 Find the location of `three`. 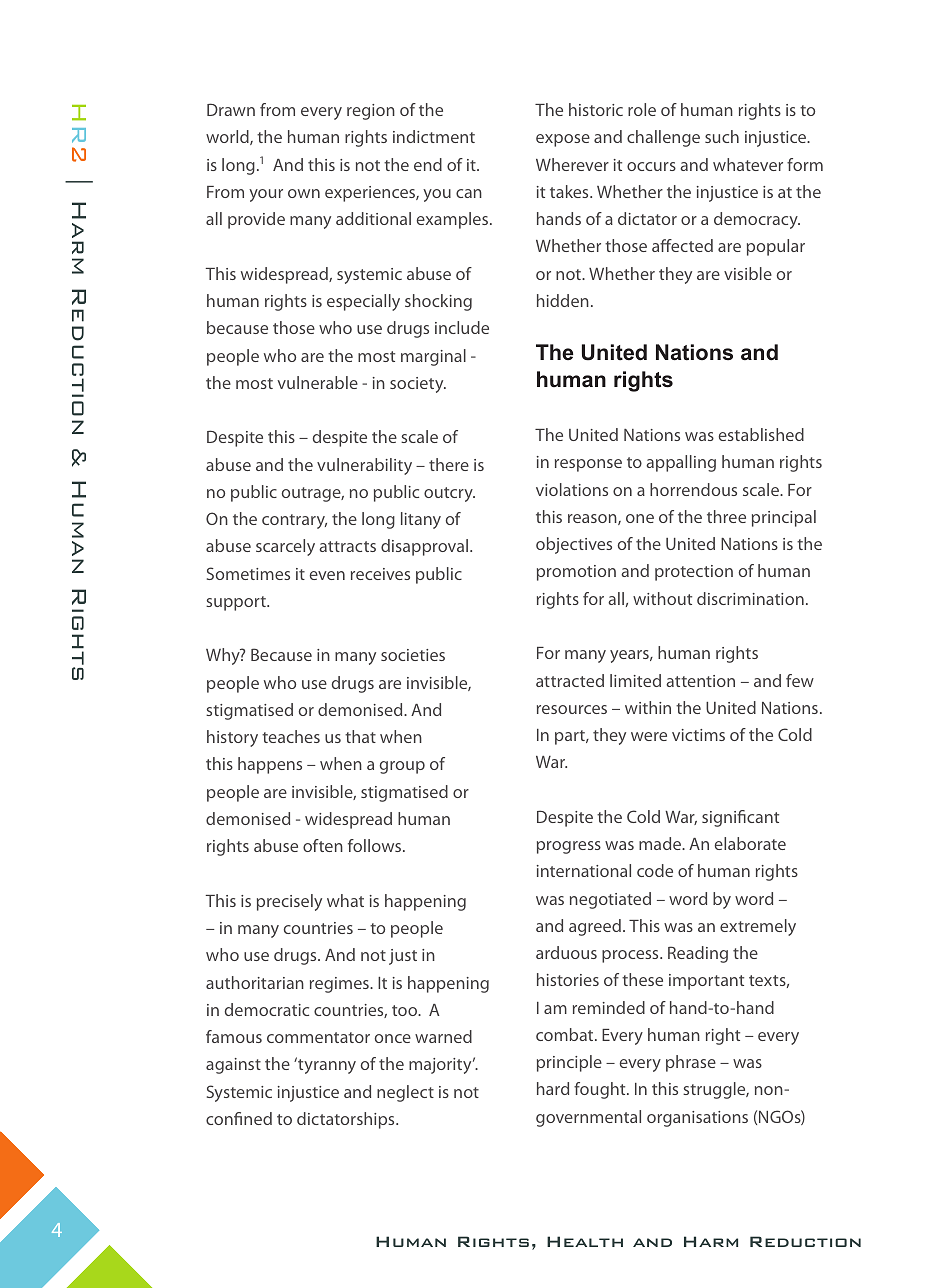

three is located at coordinates (726, 516).
